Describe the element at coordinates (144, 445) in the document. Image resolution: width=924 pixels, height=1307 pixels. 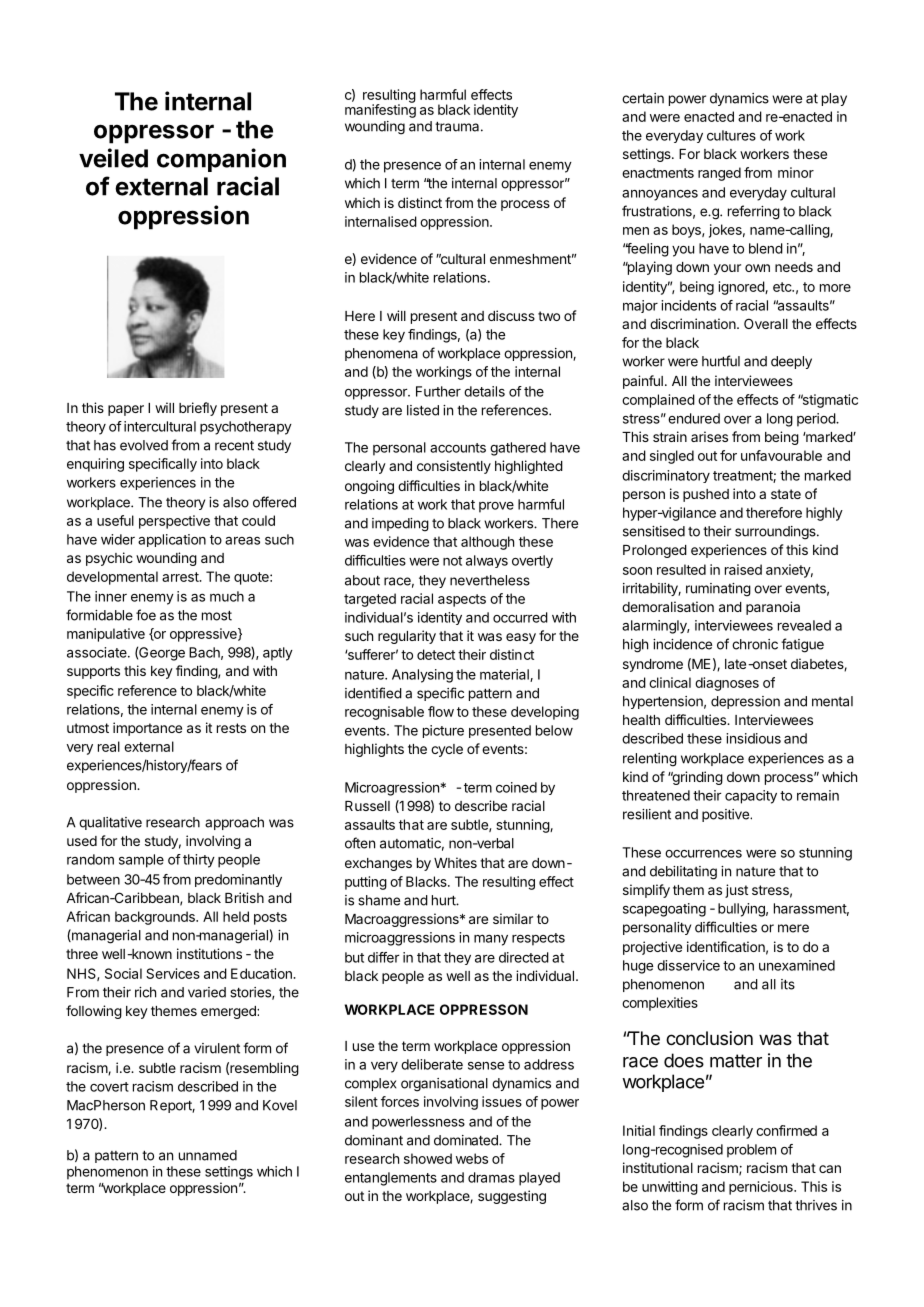
I see `evolved` at that location.
